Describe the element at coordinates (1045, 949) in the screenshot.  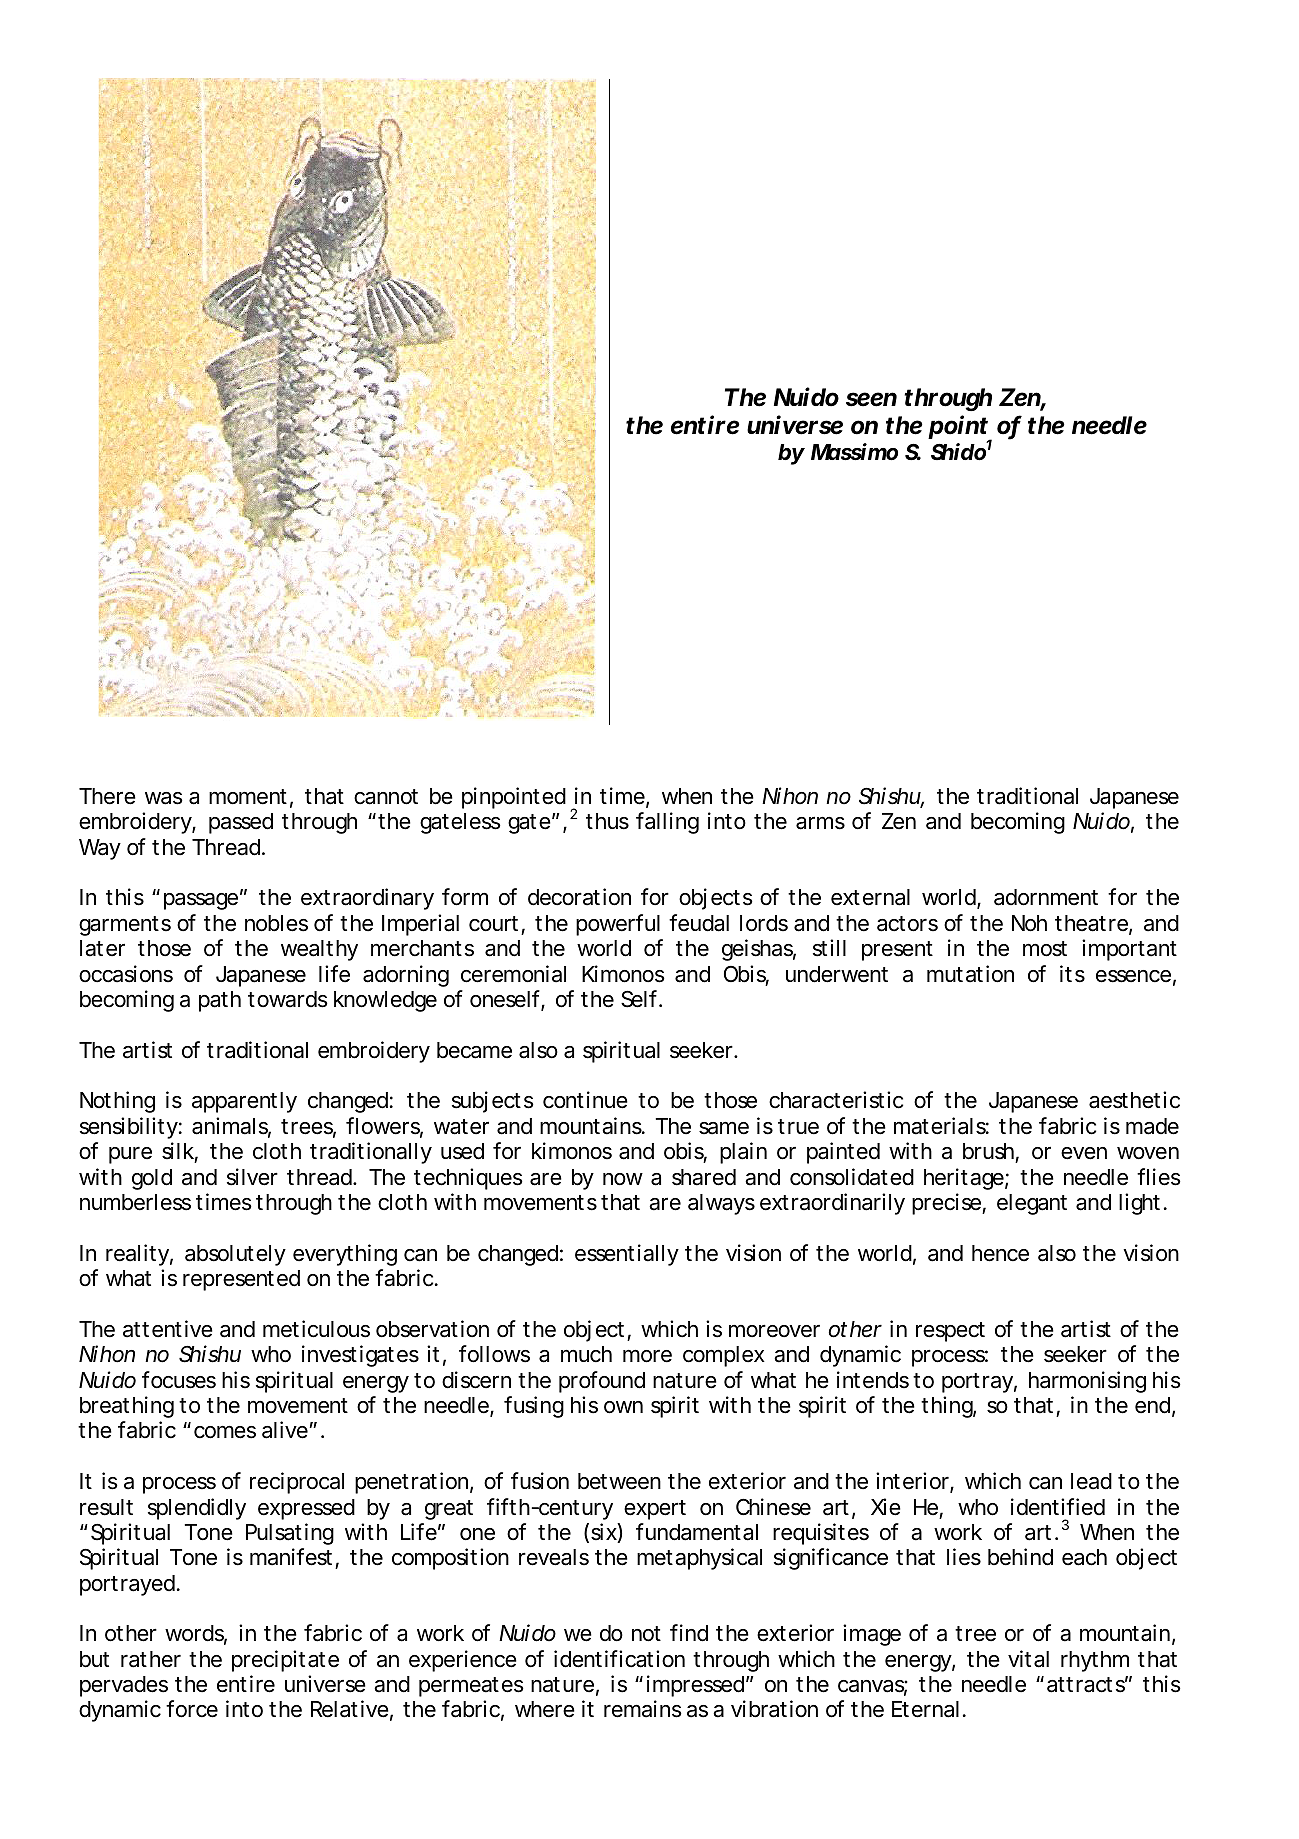
I see `most` at that location.
